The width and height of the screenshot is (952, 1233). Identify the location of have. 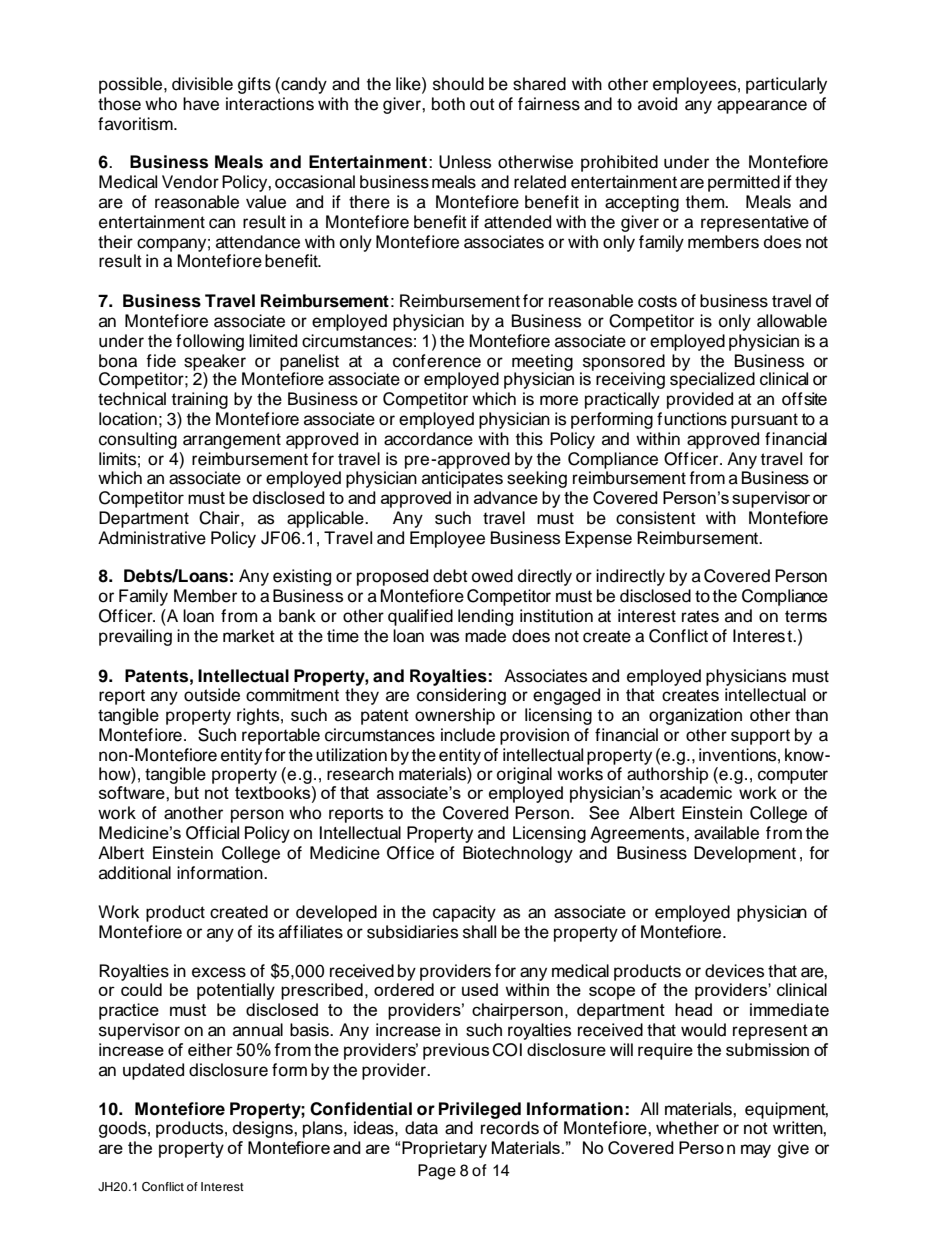
(201, 104).
